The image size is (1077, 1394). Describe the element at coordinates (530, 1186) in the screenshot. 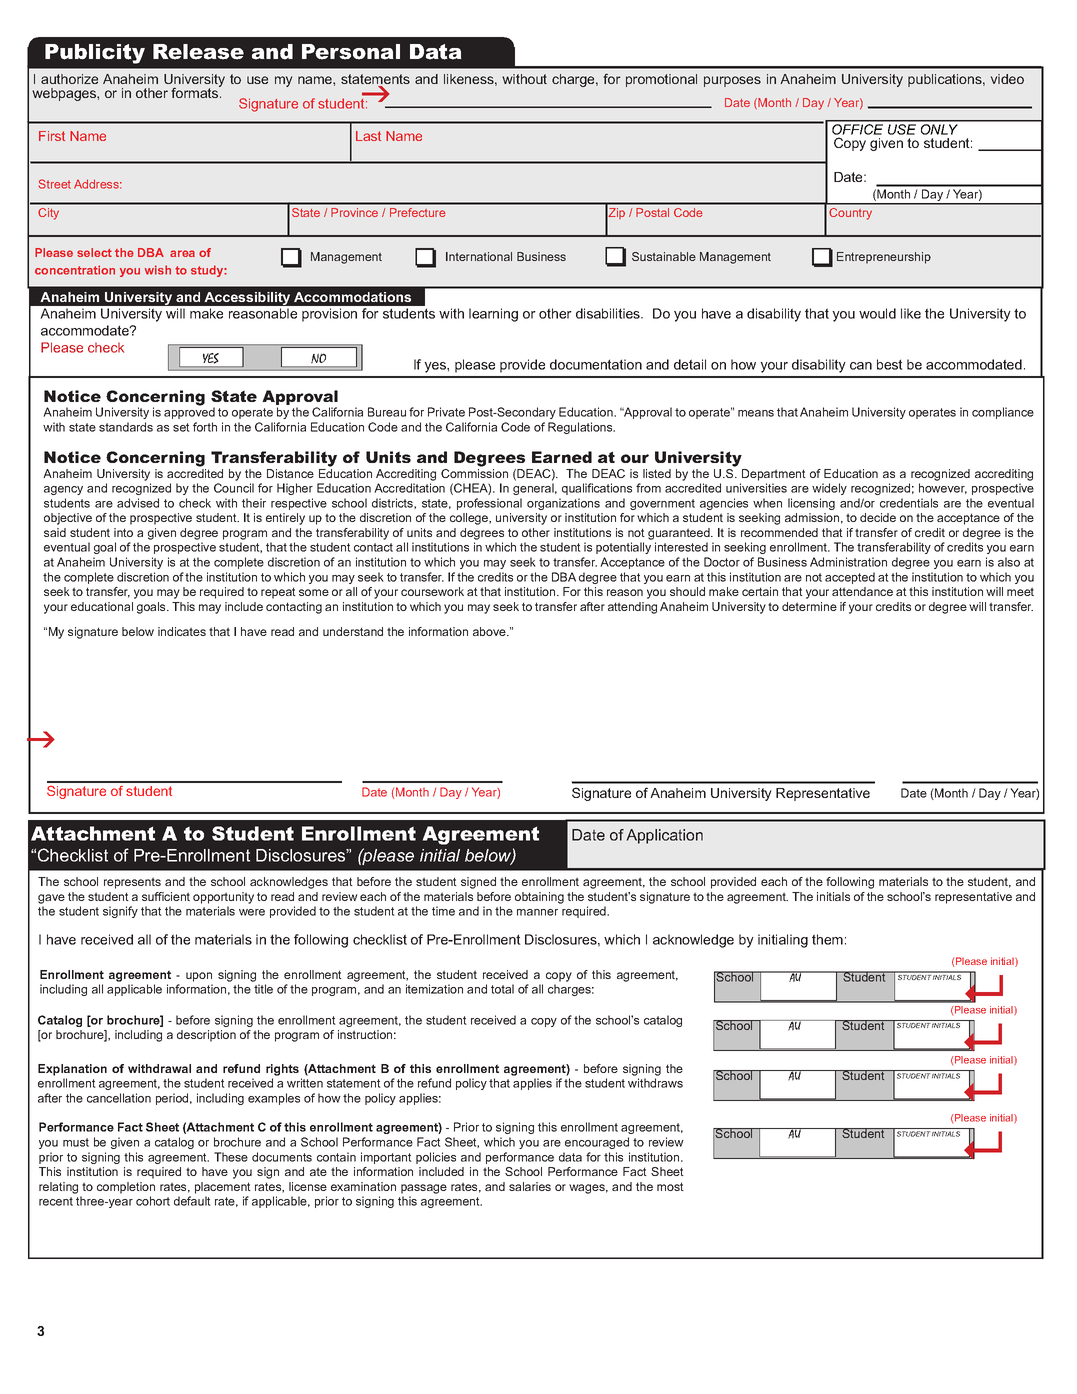

I see `salaries` at that location.
